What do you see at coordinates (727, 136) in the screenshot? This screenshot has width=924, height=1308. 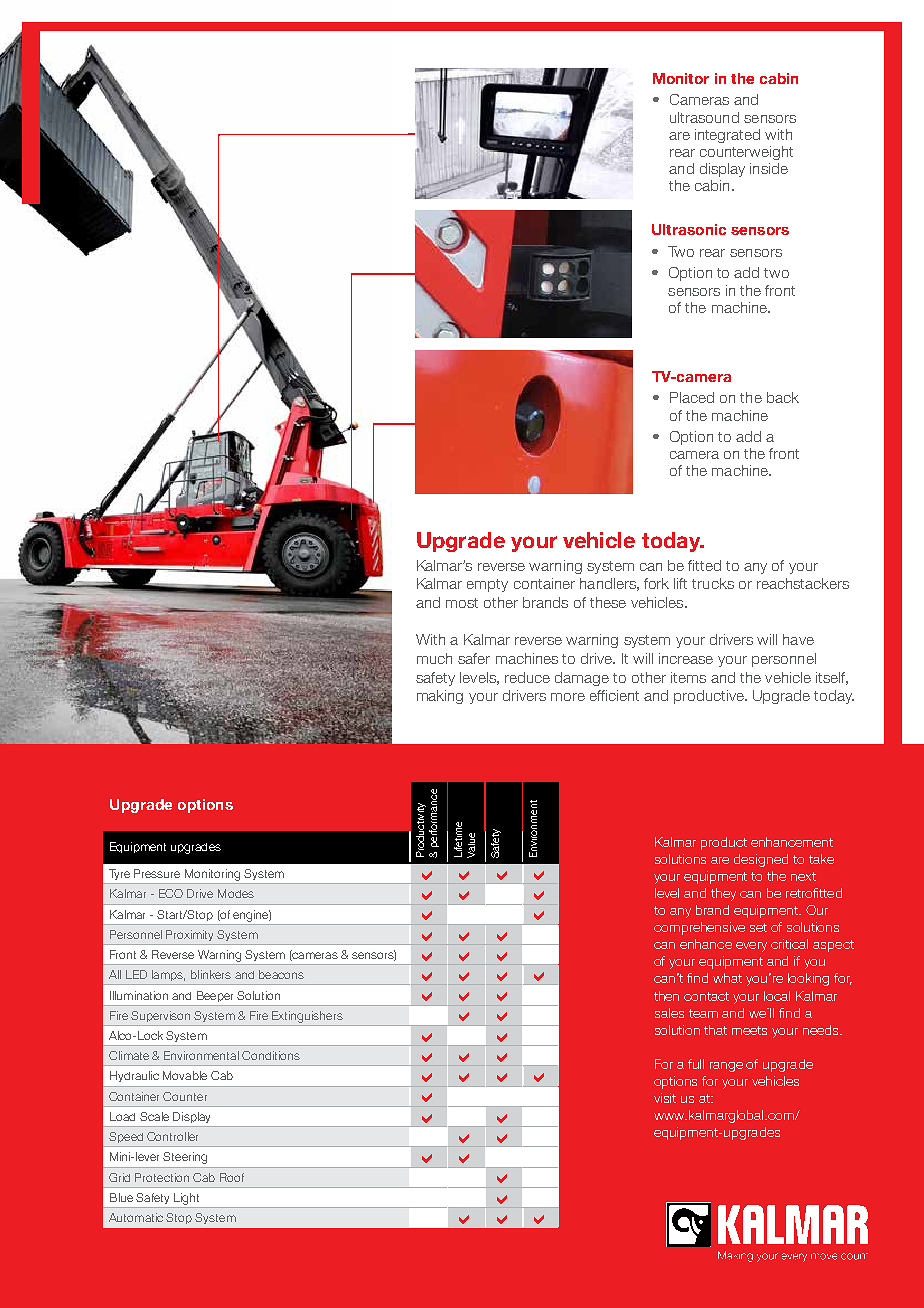 I see `integrated` at bounding box center [727, 136].
